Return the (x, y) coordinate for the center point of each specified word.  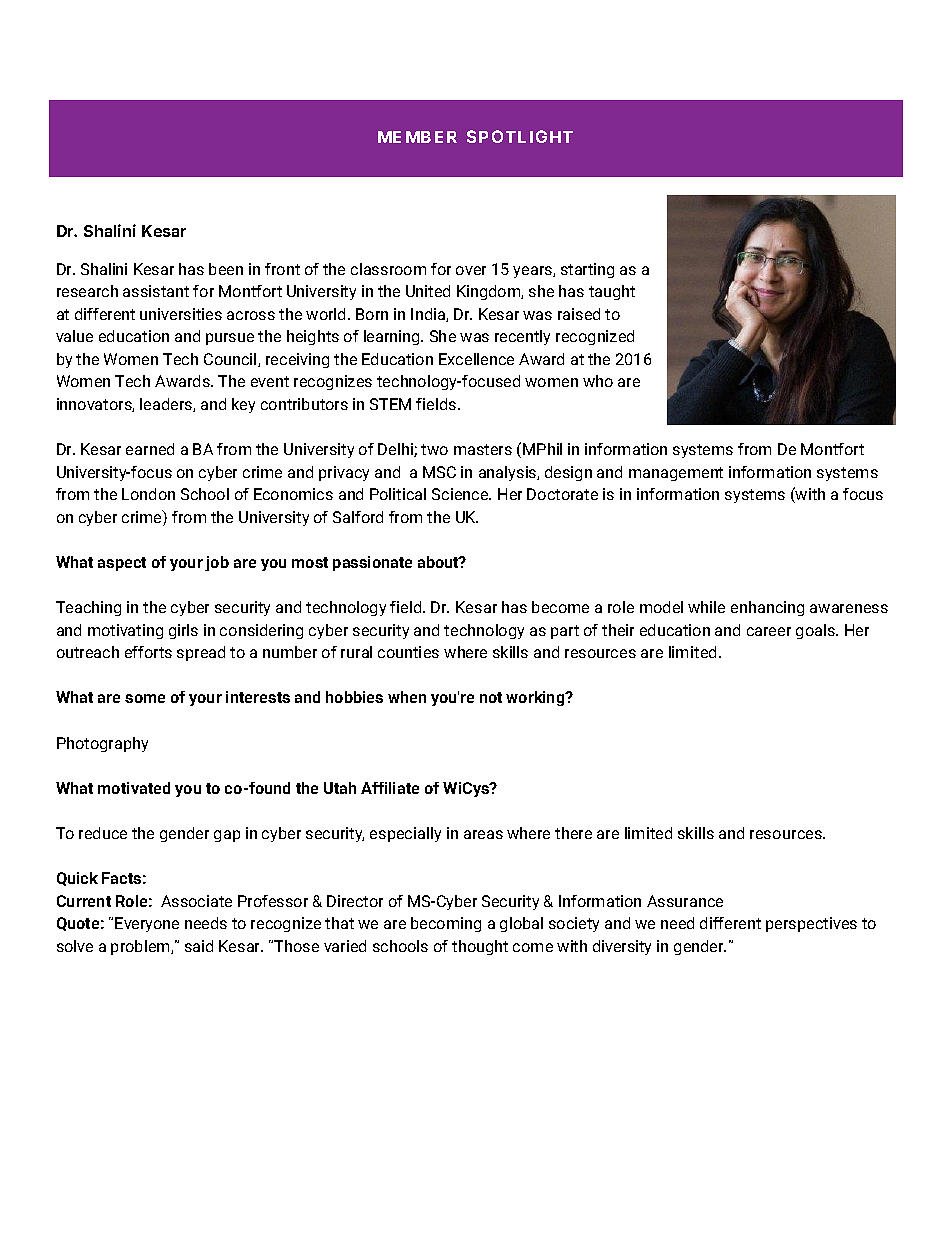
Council (231, 360)
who (598, 381)
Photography (102, 744)
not (491, 697)
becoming (446, 924)
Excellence (476, 359)
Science (461, 494)
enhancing (767, 608)
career (769, 631)
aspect (122, 564)
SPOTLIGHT (520, 136)
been (226, 269)
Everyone (147, 924)
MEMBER (417, 137)
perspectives (811, 924)
